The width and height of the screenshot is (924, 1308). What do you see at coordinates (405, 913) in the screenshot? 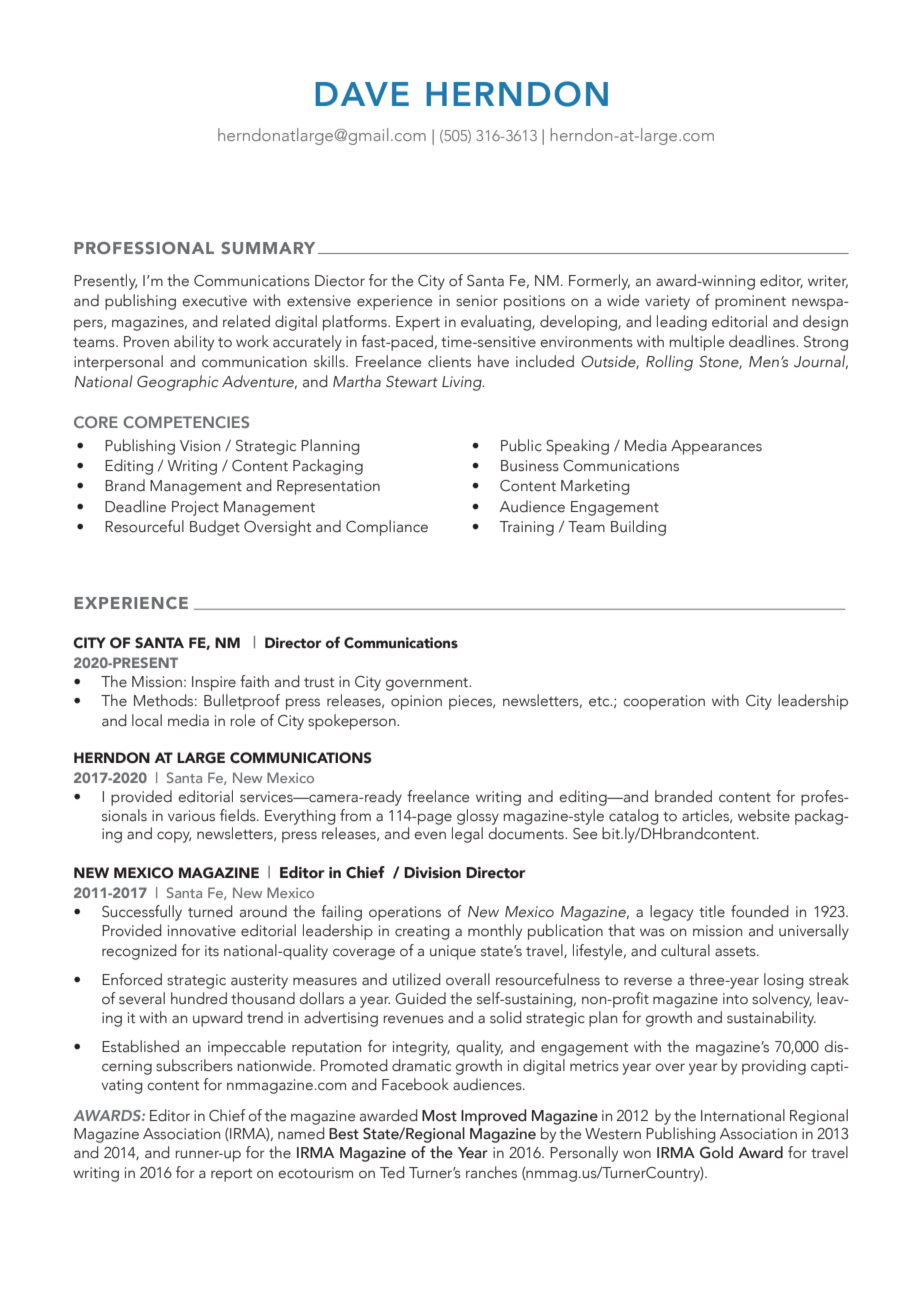
I see `operations` at bounding box center [405, 913].
